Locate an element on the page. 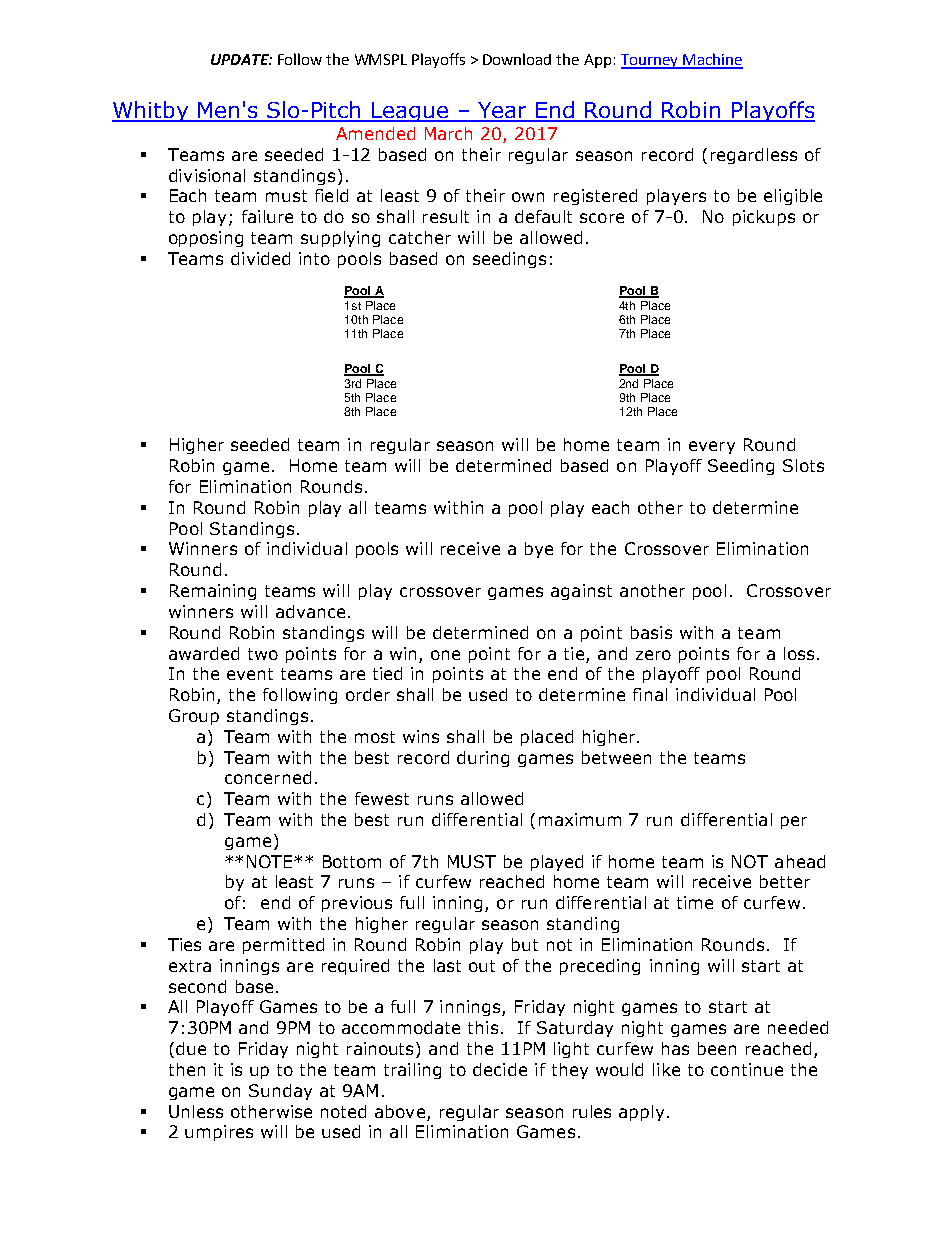  Whitby is located at coordinates (151, 111).
